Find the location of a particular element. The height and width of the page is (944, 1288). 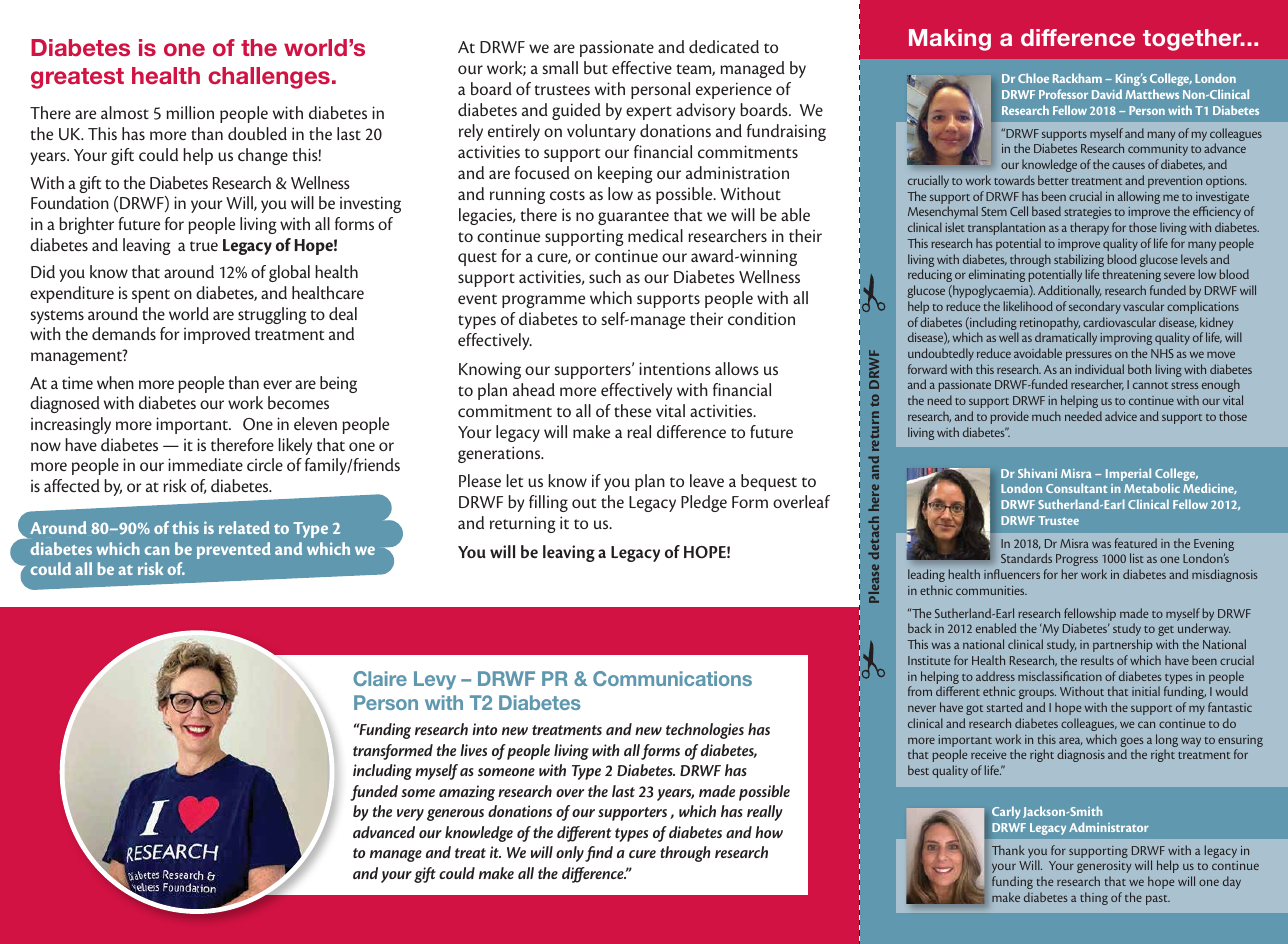

challenges is located at coordinates (269, 78).
